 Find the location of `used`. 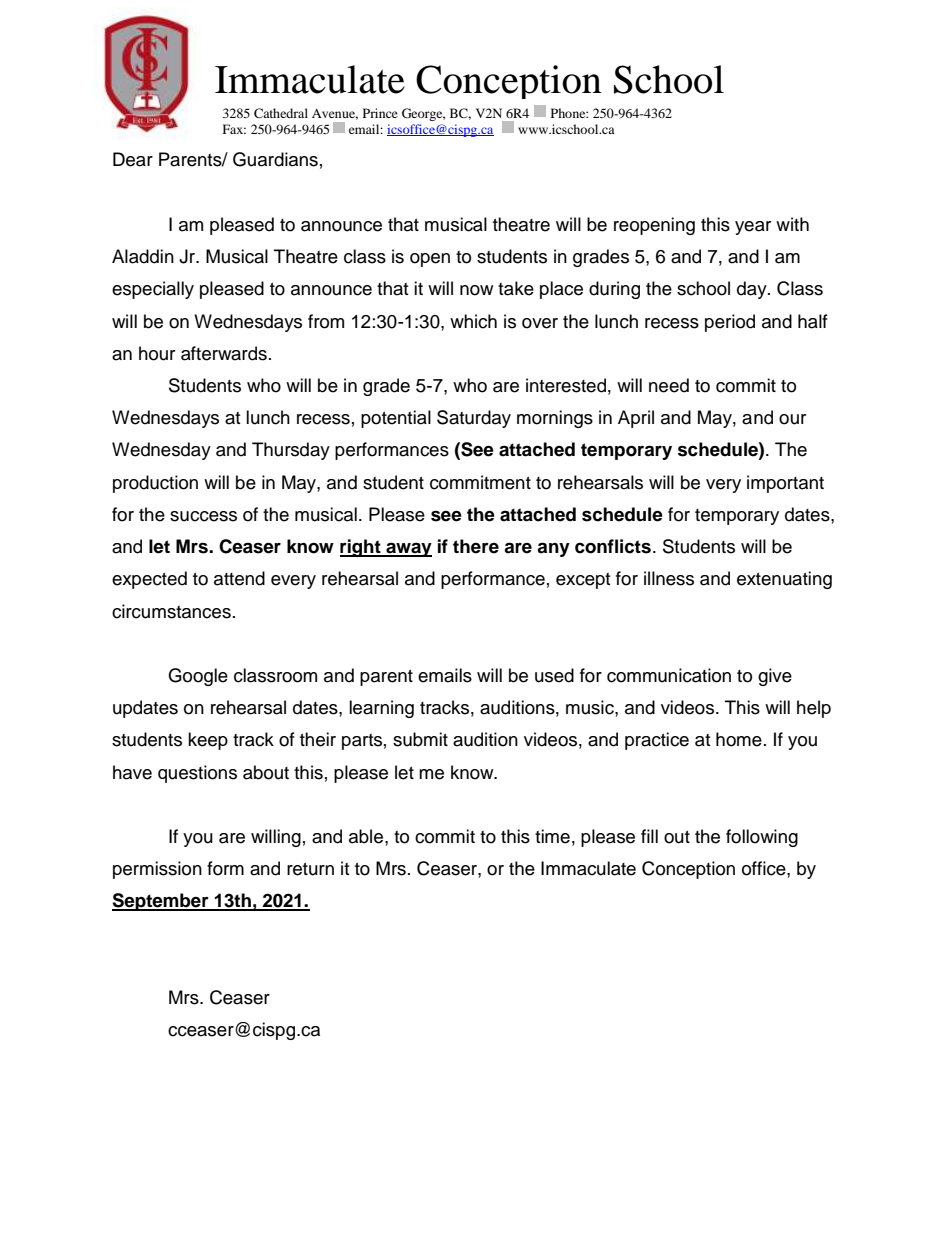

used is located at coordinates (554, 675).
